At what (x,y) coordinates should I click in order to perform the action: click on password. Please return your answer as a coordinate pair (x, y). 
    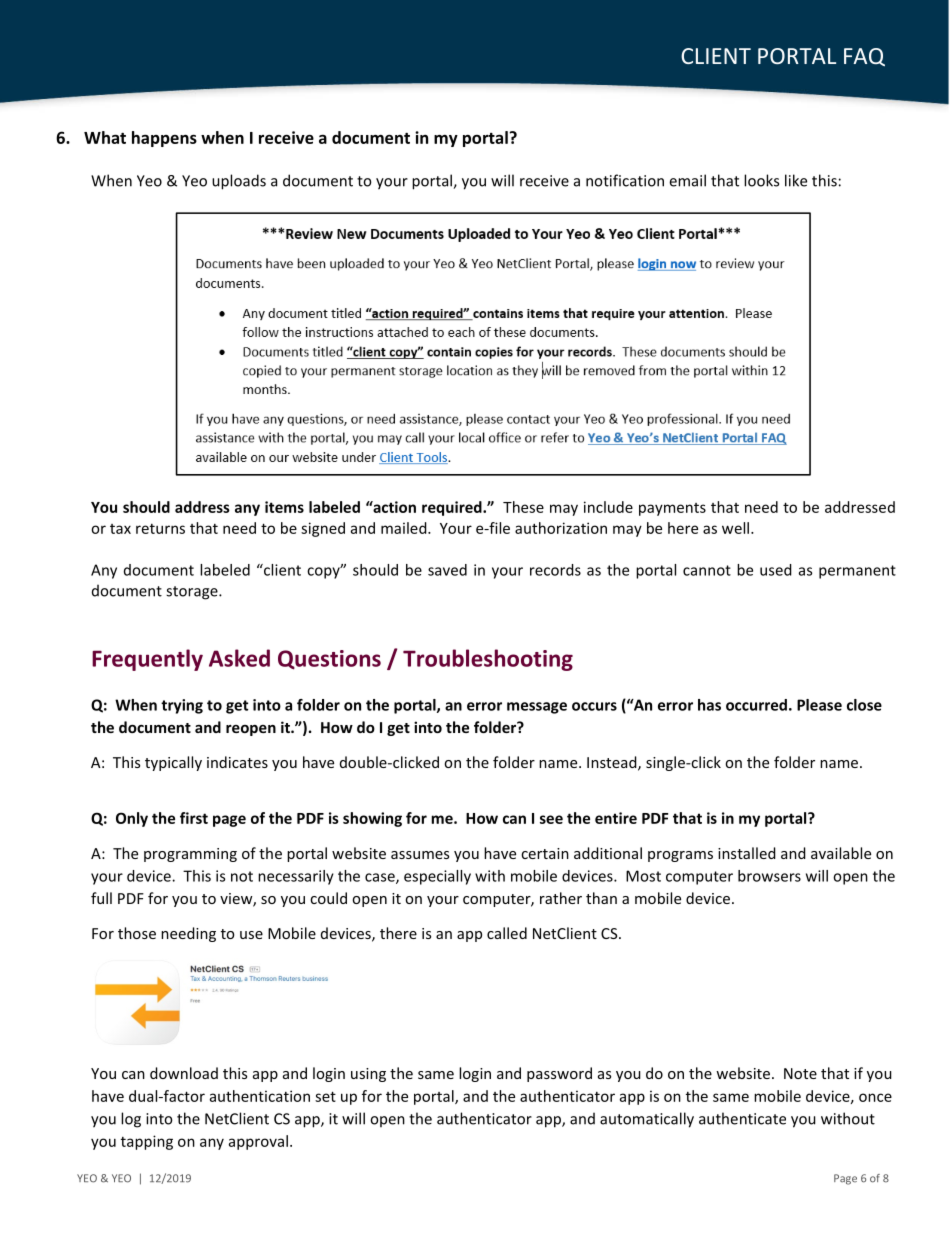
    Looking at the image, I should click on (559, 1074).
